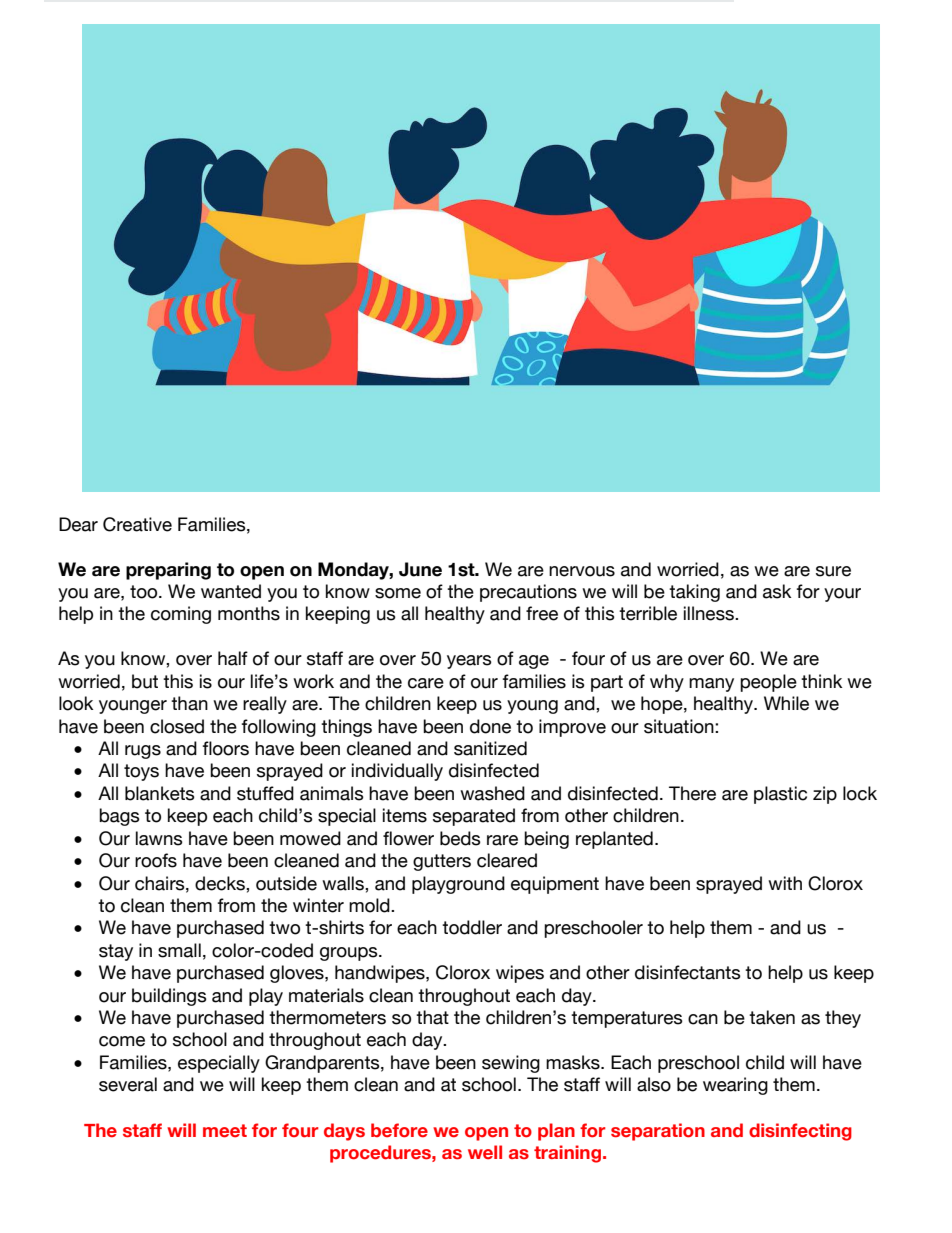 Image resolution: width=952 pixels, height=1233 pixels. Describe the element at coordinates (460, 838) in the screenshot. I see `beds` at that location.
